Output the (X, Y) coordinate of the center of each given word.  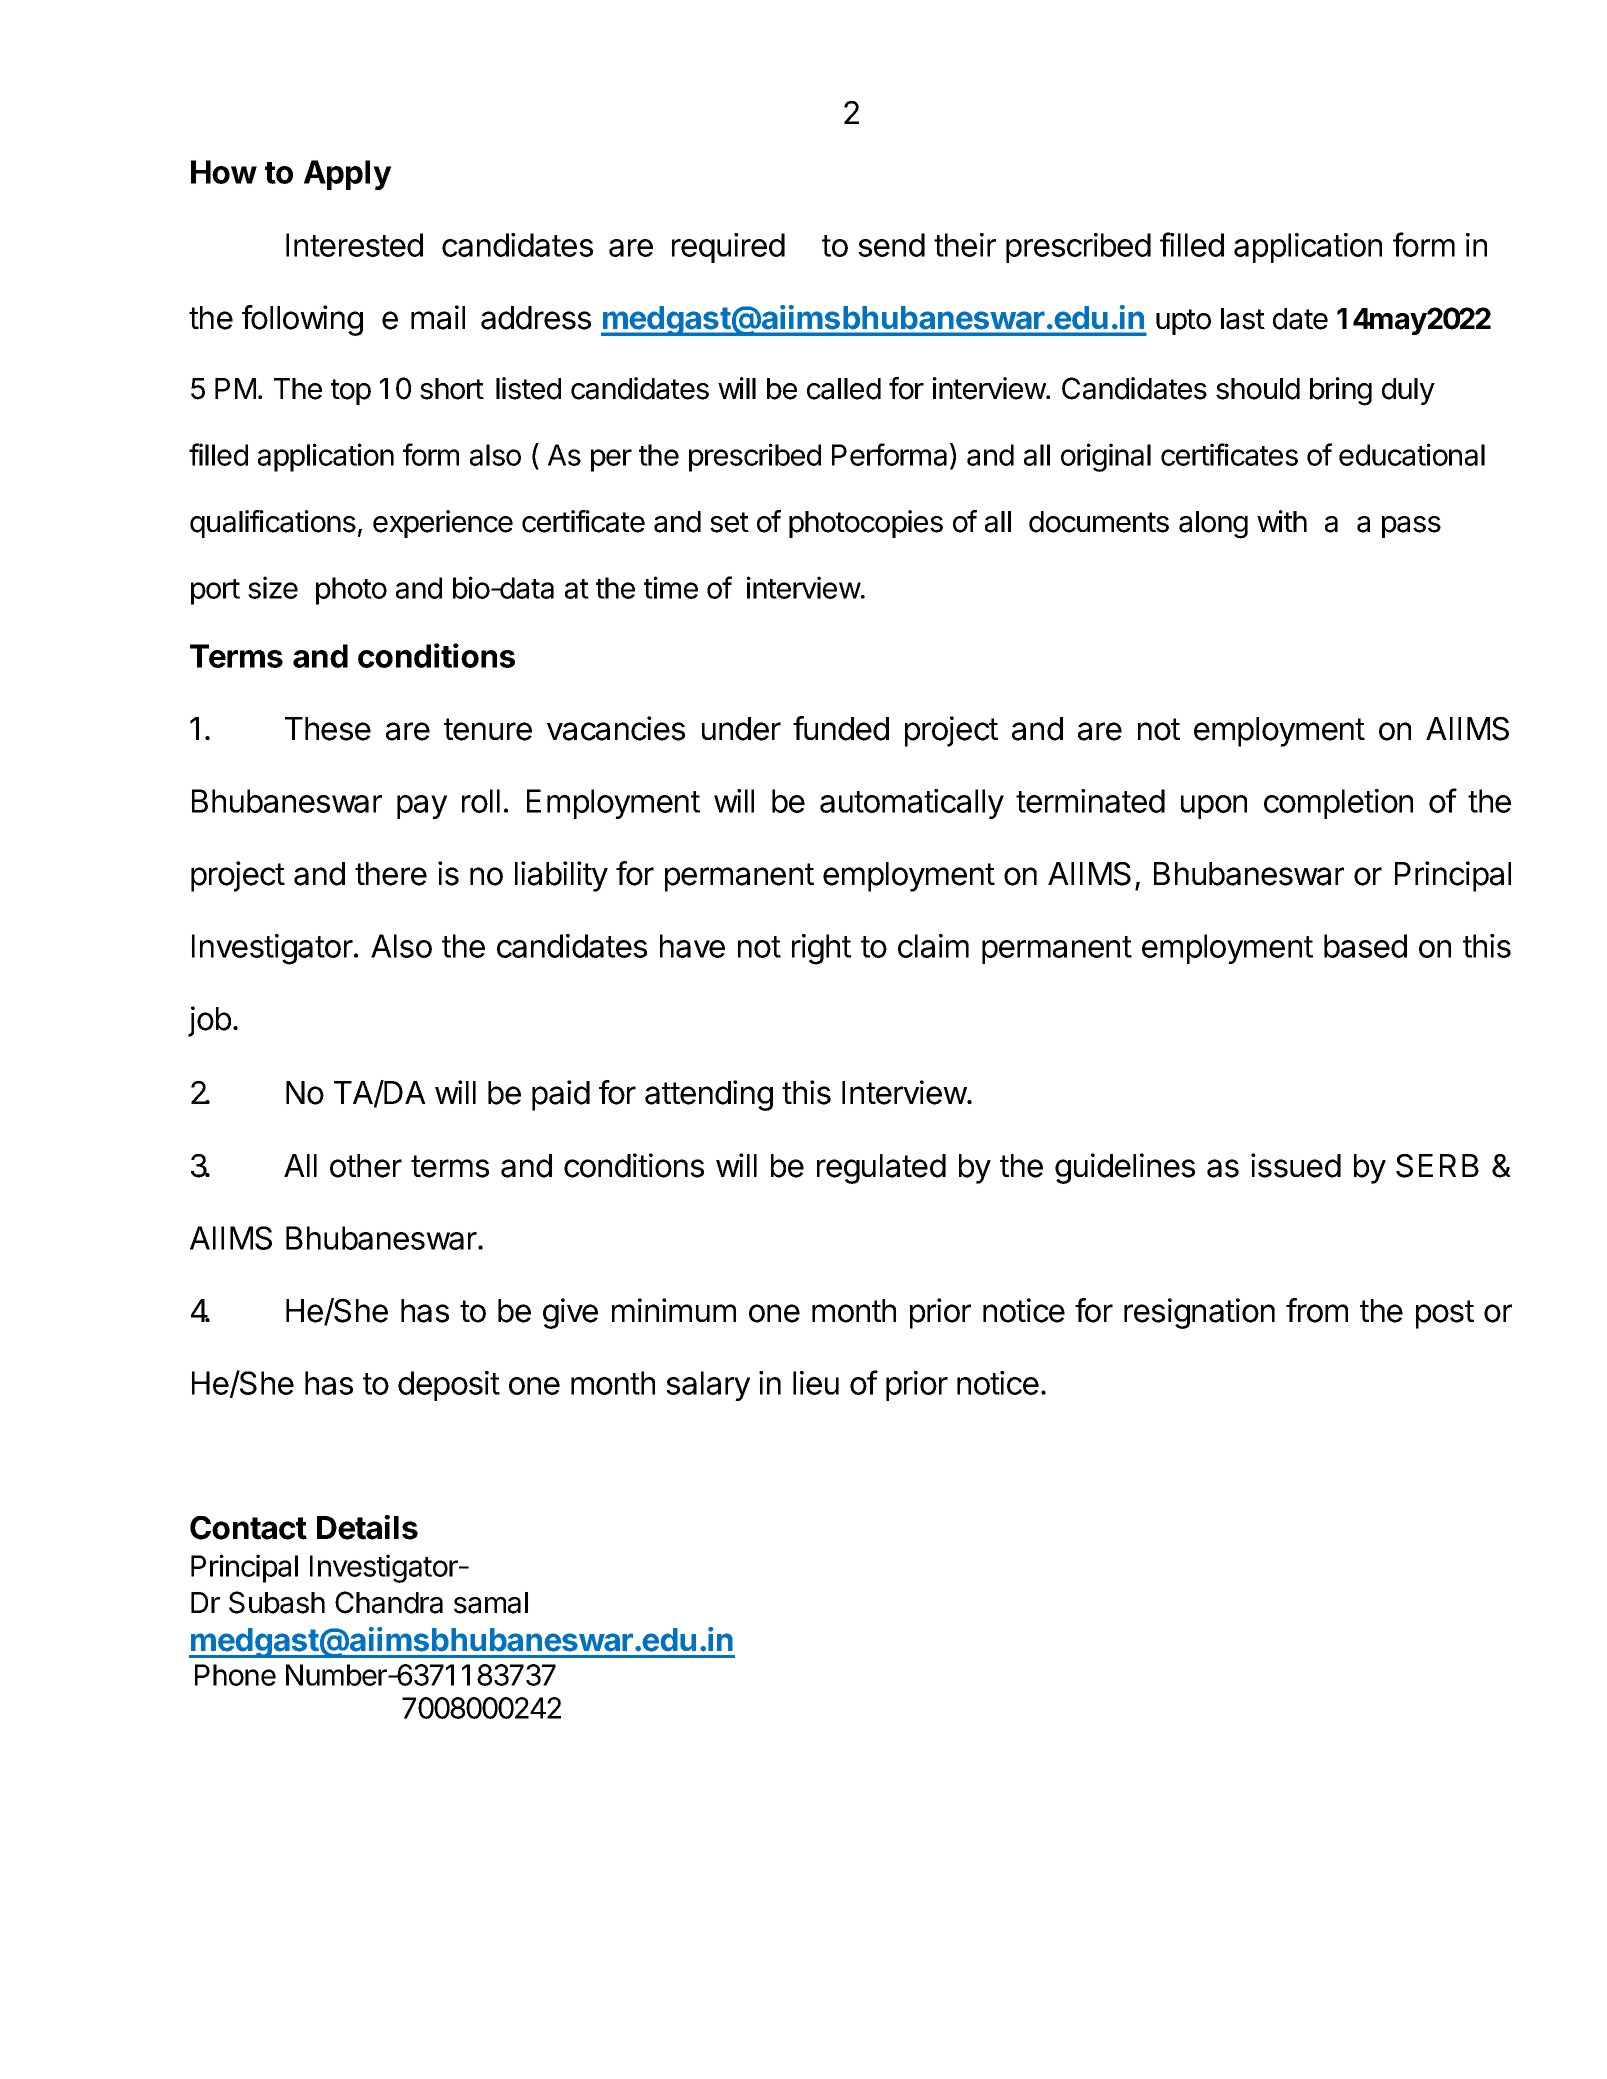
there (391, 874)
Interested (354, 245)
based (1365, 946)
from (1317, 1310)
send (891, 245)
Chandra (389, 1602)
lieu (816, 1383)
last (1243, 319)
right (821, 949)
